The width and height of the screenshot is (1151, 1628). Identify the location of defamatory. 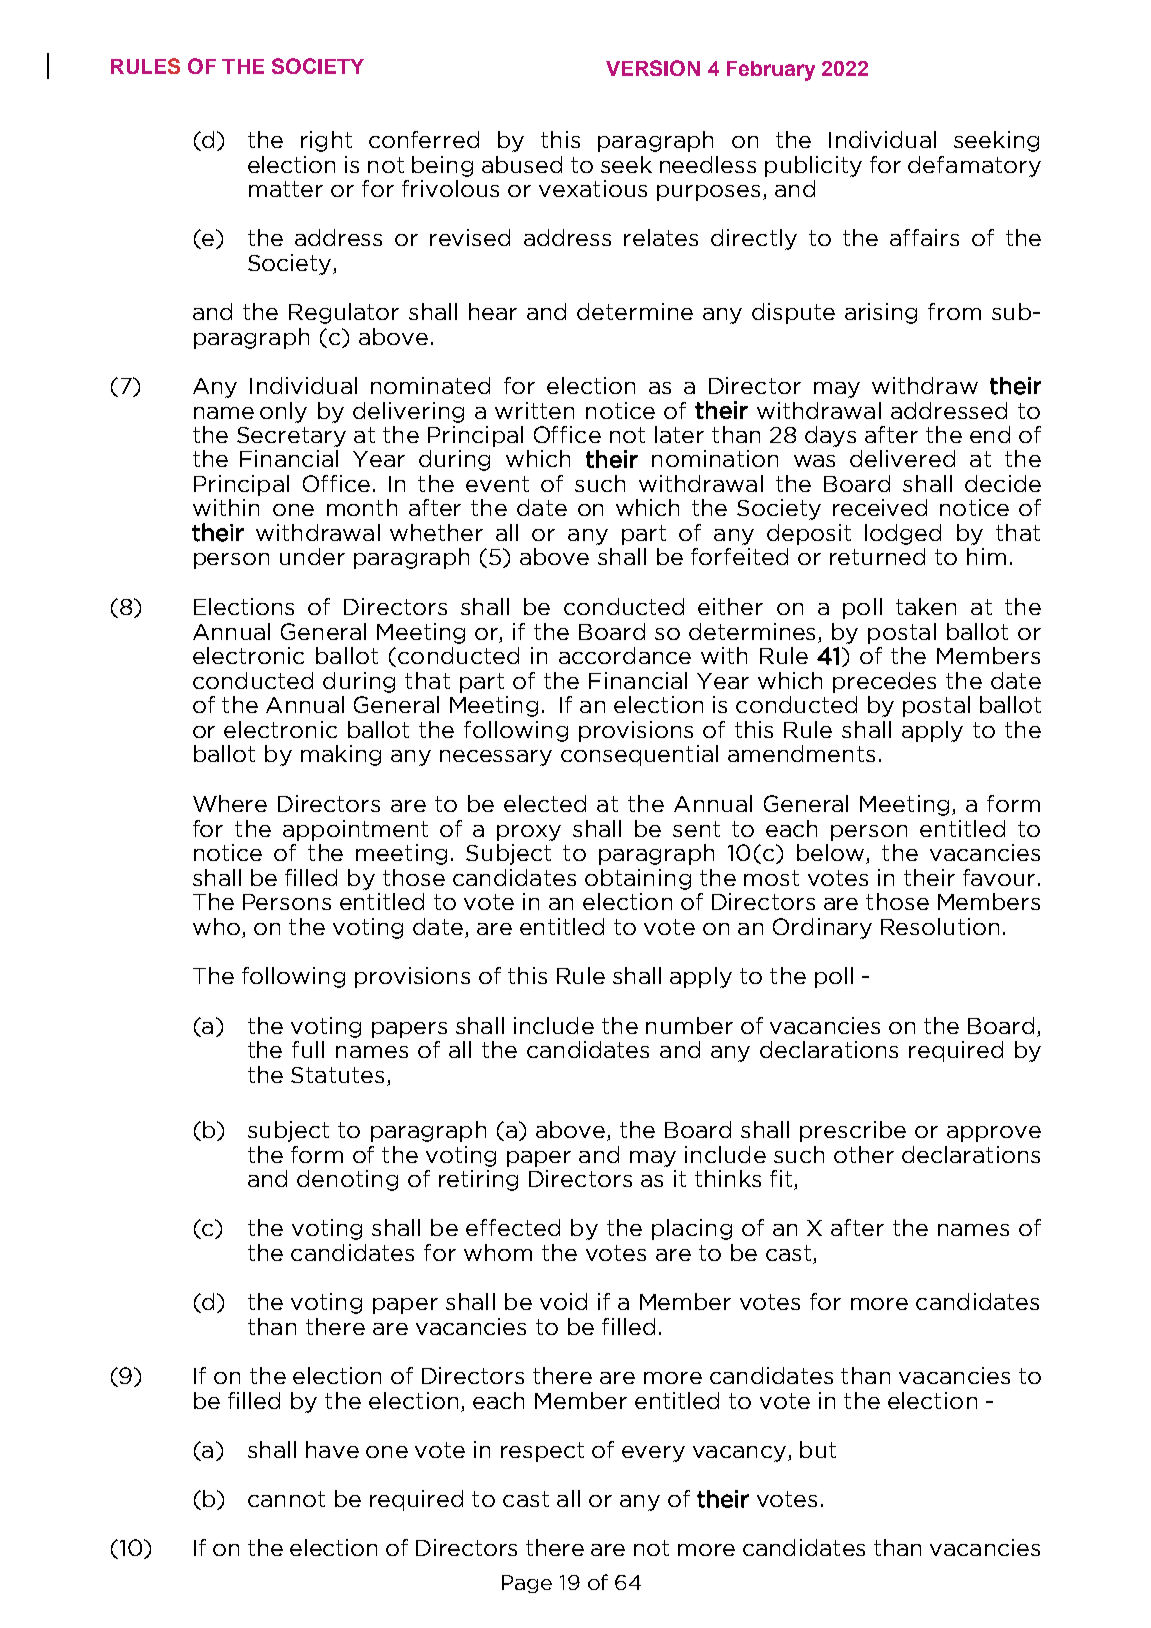
(974, 166).
